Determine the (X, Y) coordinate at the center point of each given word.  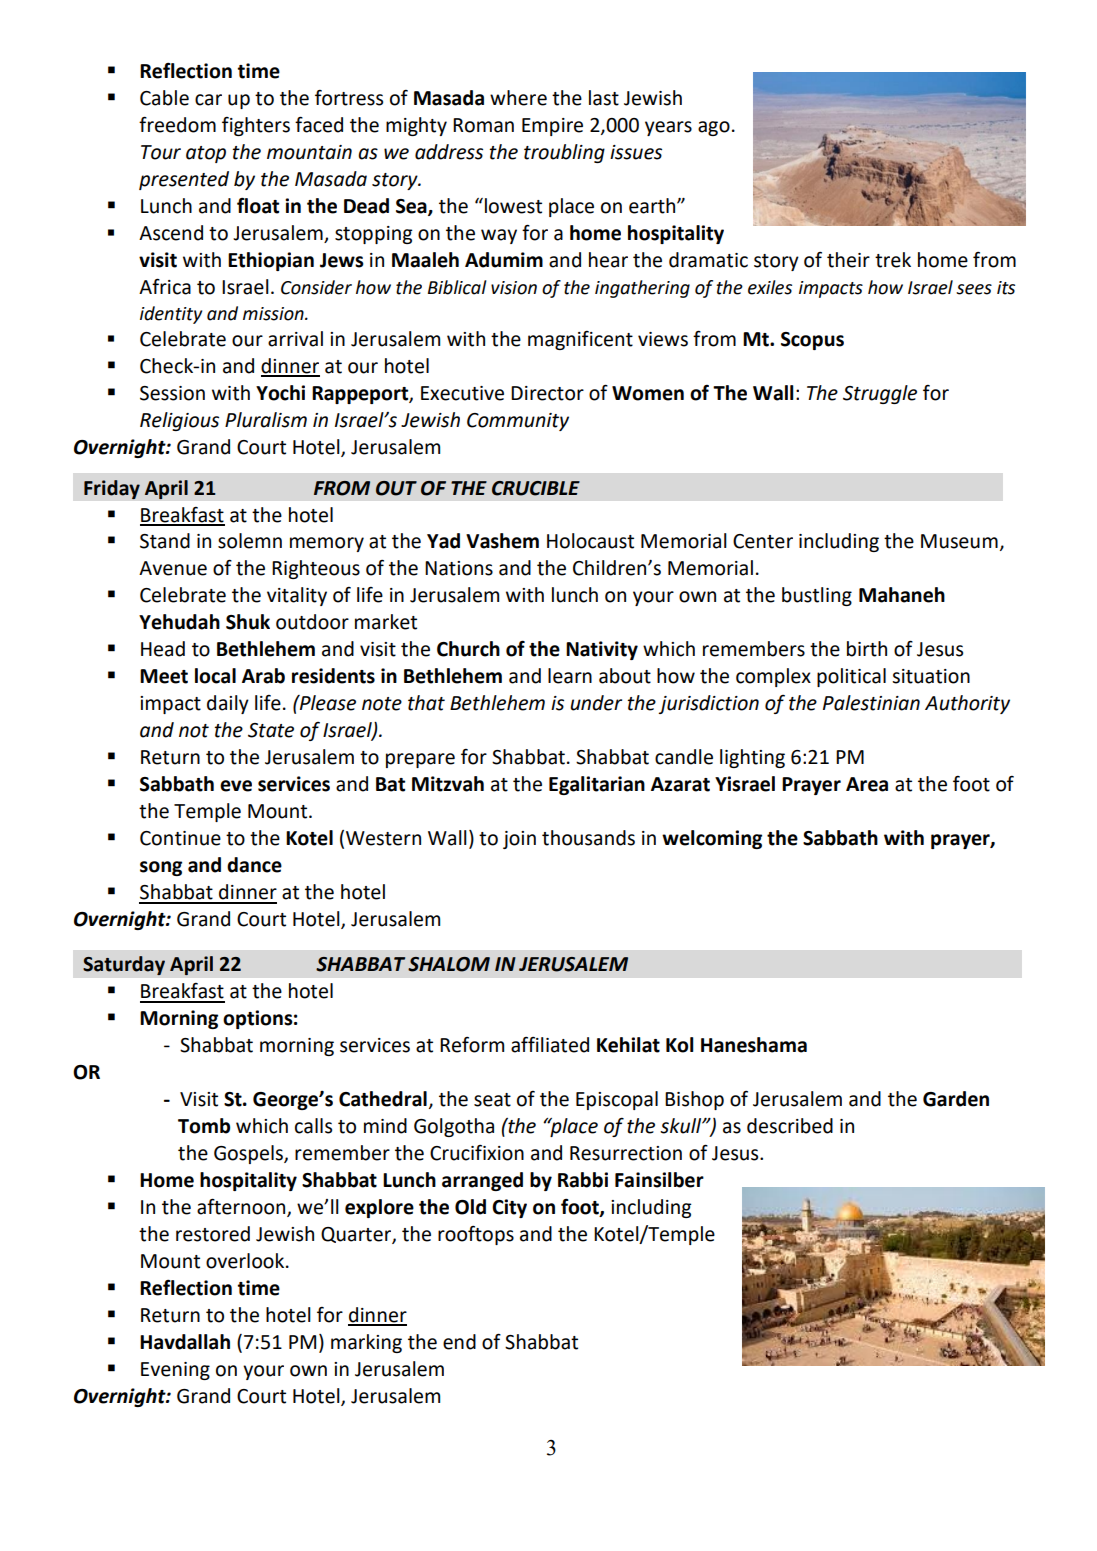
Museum (959, 541)
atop (206, 154)
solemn (250, 541)
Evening (175, 1371)
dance (254, 865)
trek (893, 260)
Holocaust (590, 541)
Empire (552, 127)
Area (867, 784)
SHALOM (449, 964)
